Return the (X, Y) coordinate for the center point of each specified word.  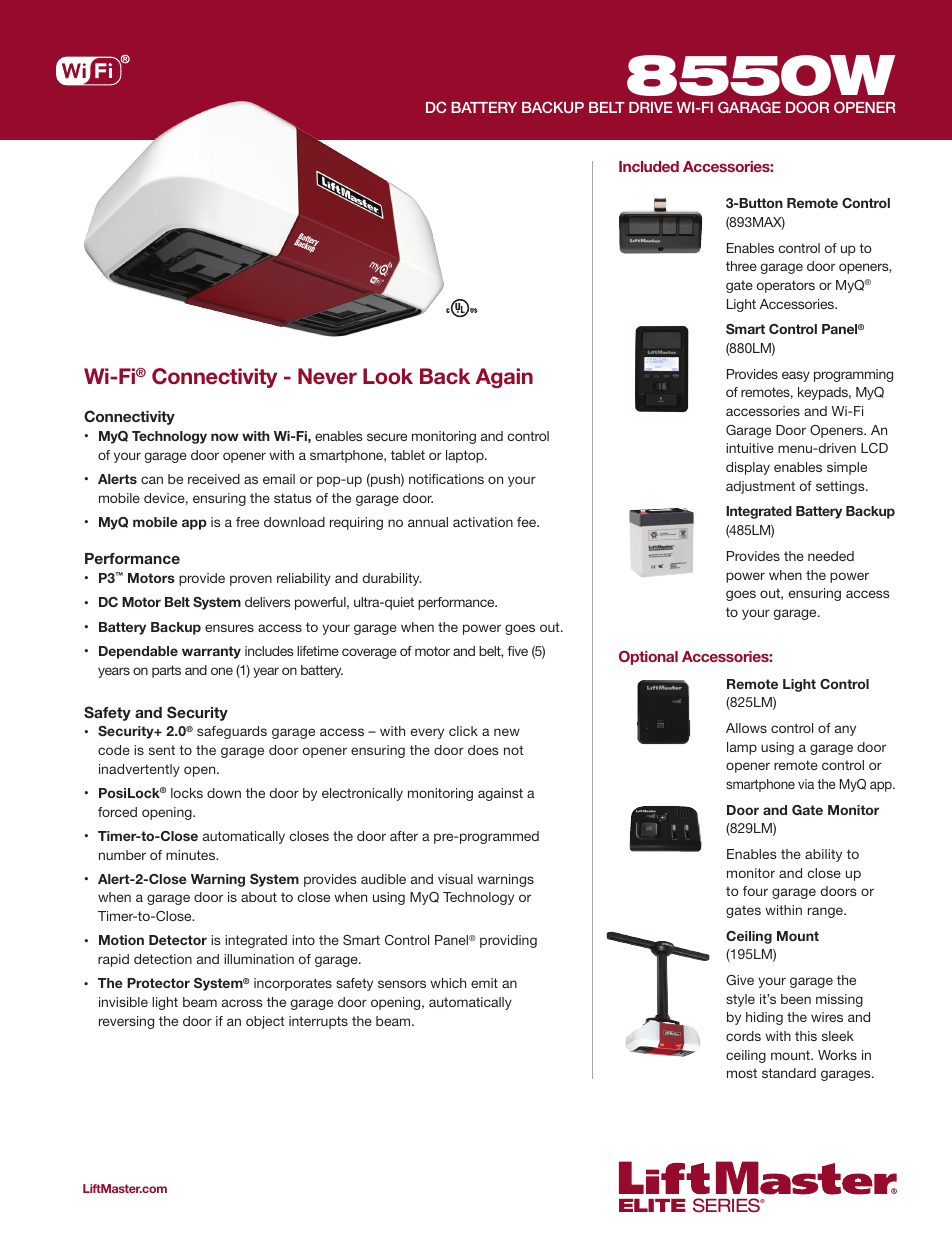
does (483, 750)
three (741, 266)
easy (796, 376)
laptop (466, 456)
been (796, 999)
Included (649, 166)
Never (327, 376)
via (806, 784)
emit (484, 983)
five (517, 651)
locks (187, 793)
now (225, 437)
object (265, 1022)
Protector (158, 983)
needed (831, 556)
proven (251, 580)
